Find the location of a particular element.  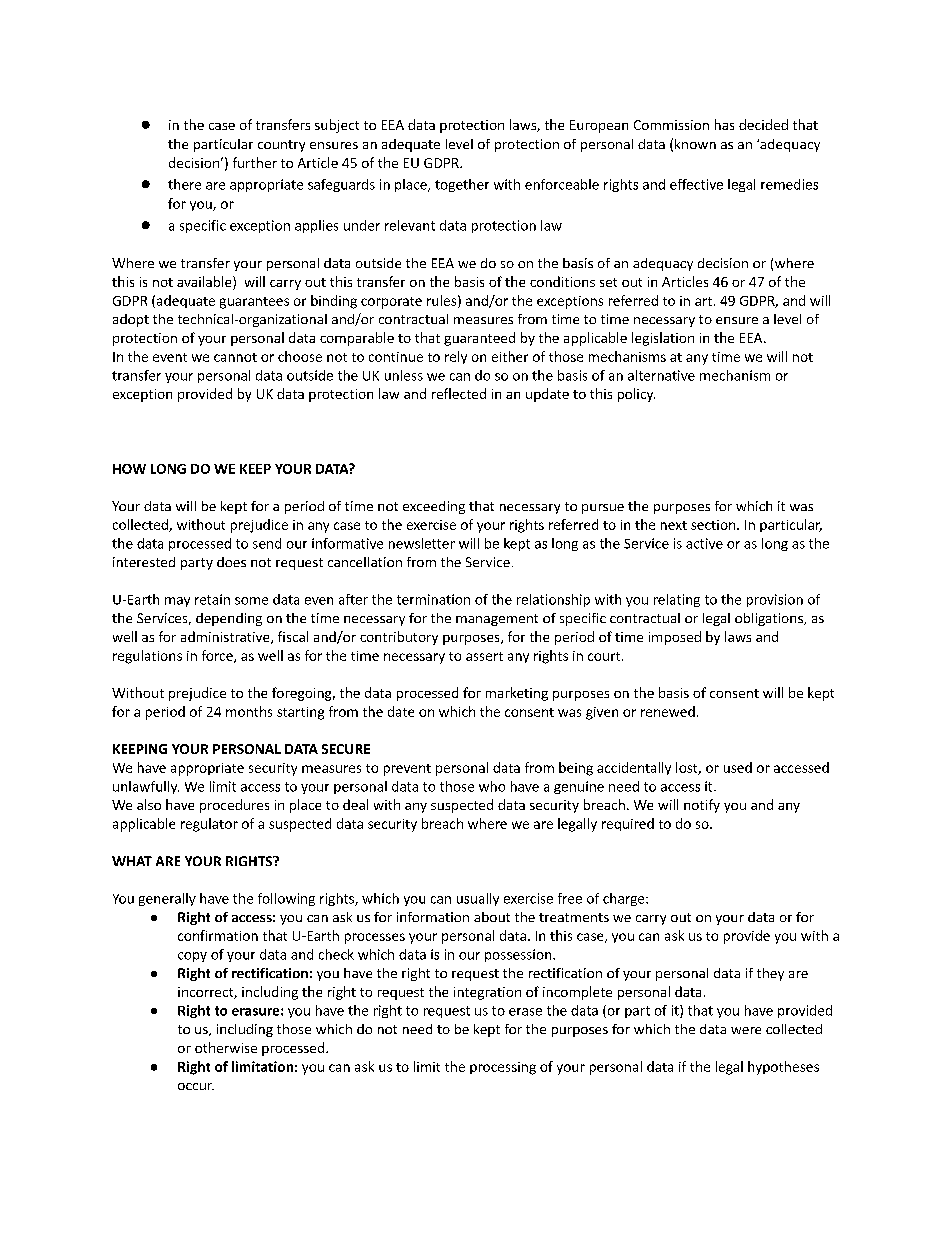

were is located at coordinates (746, 1030).
